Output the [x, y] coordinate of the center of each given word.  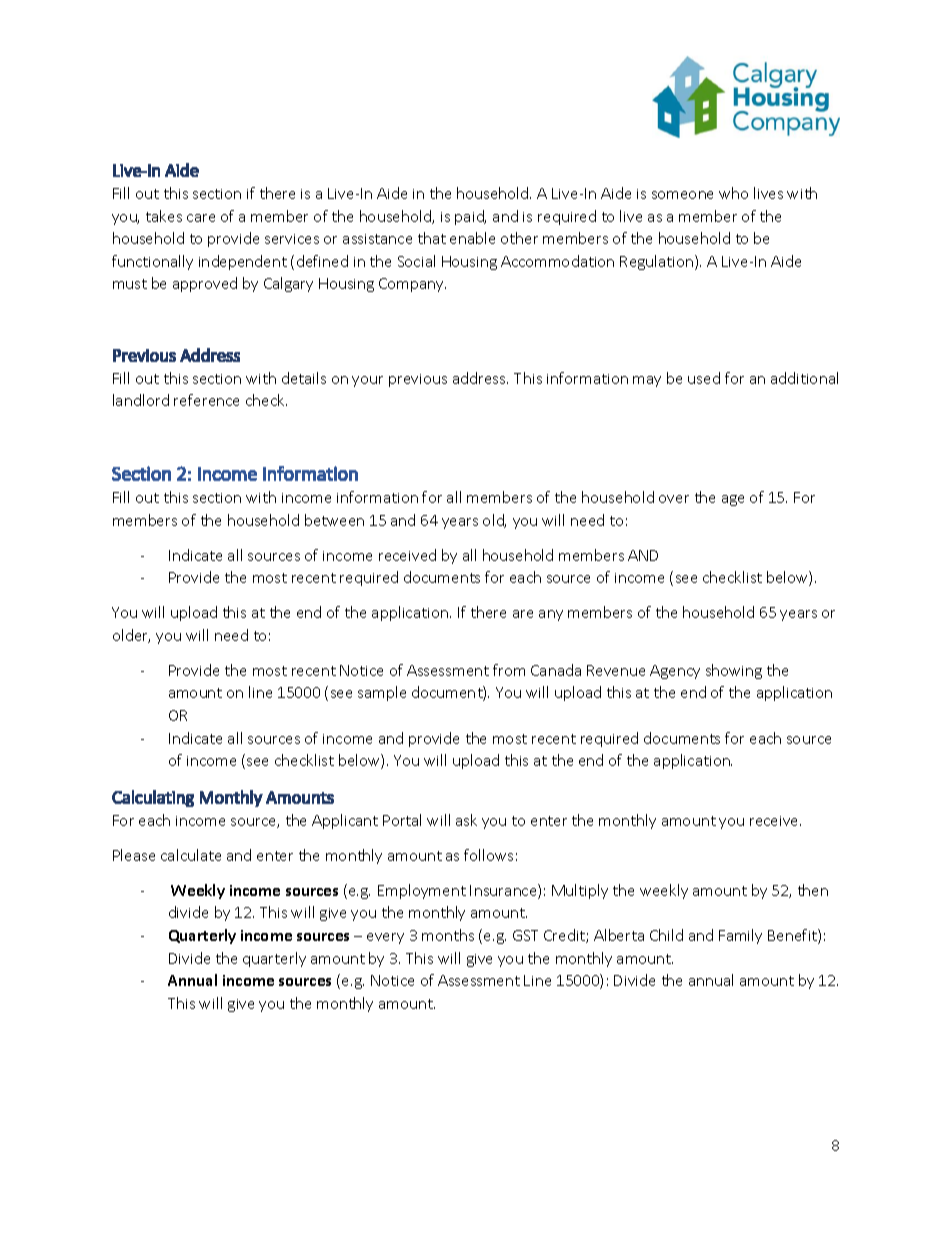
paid [470, 217]
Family [740, 936]
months [448, 935]
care [201, 218]
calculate [191, 855]
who [733, 193]
